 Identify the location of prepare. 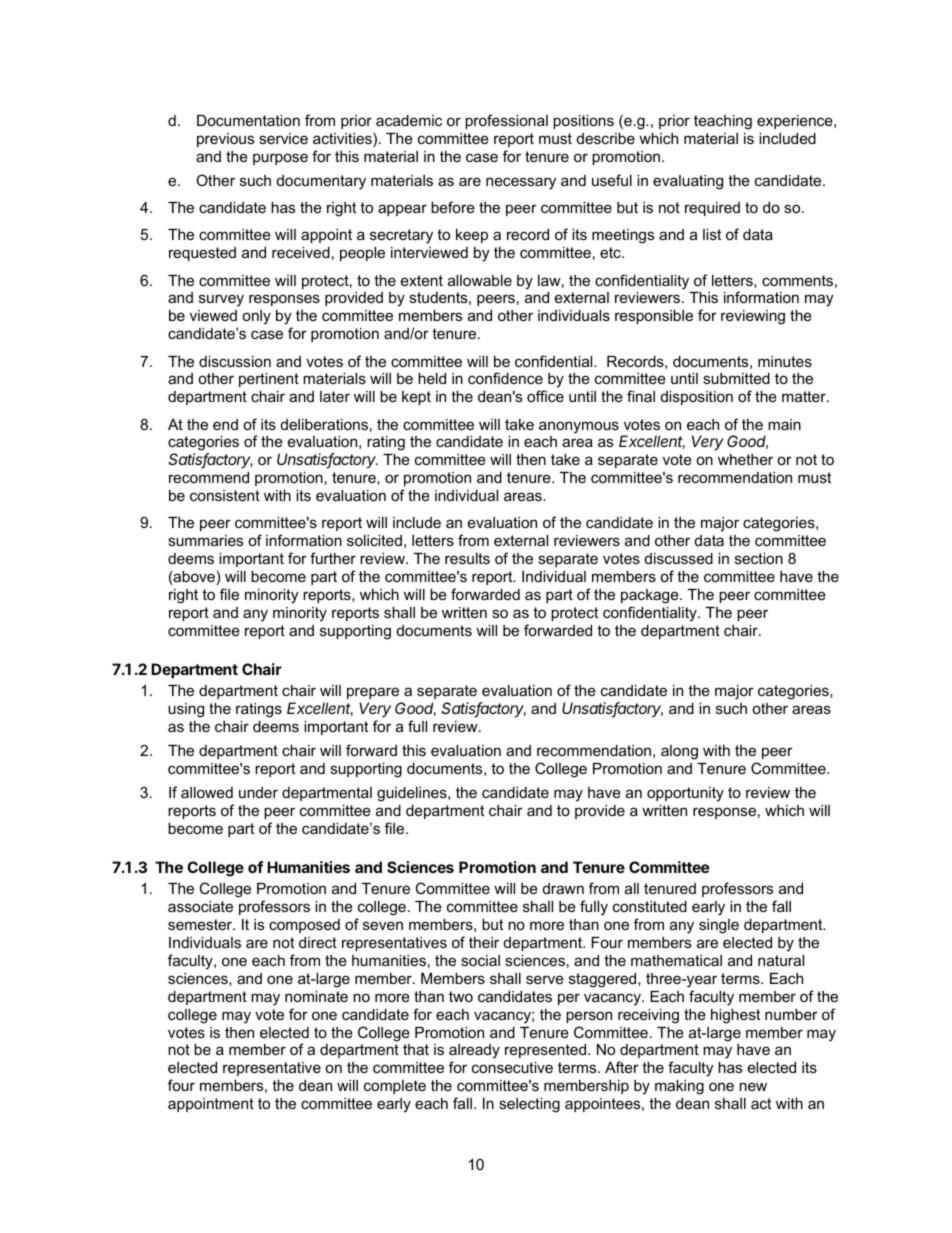
(373, 693).
